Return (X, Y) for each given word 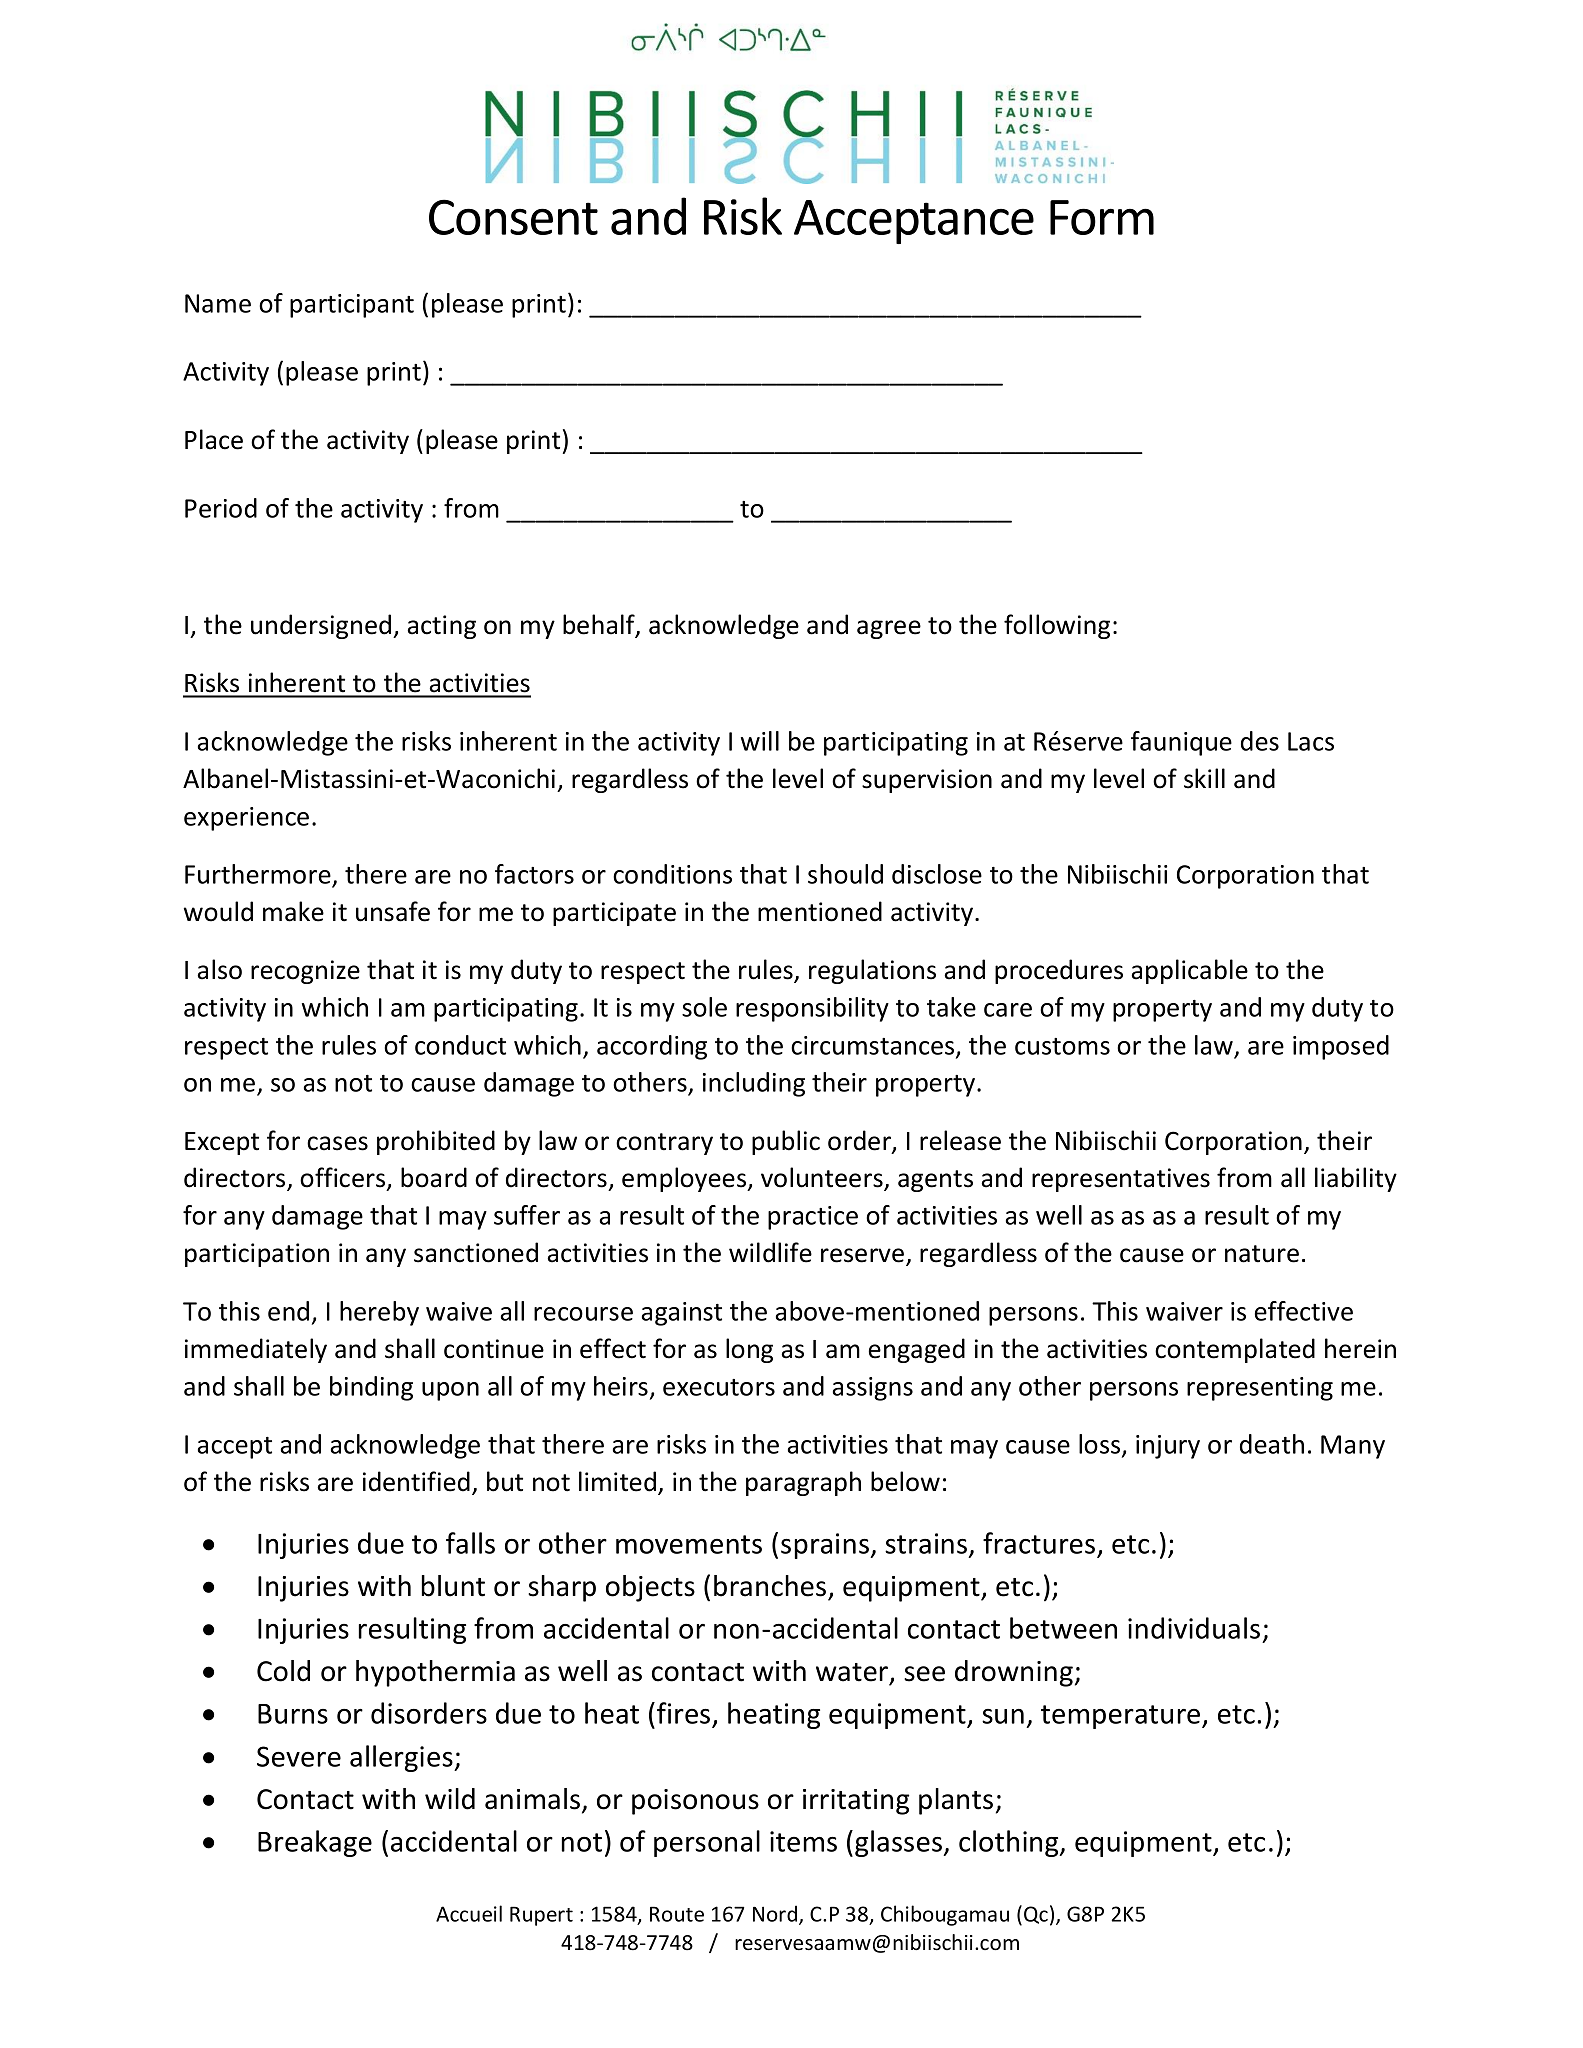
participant (352, 306)
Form (1102, 217)
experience (246, 819)
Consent (513, 217)
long (749, 1350)
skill (1204, 778)
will (760, 741)
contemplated (1235, 1350)
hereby (379, 1313)
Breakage (315, 1843)
